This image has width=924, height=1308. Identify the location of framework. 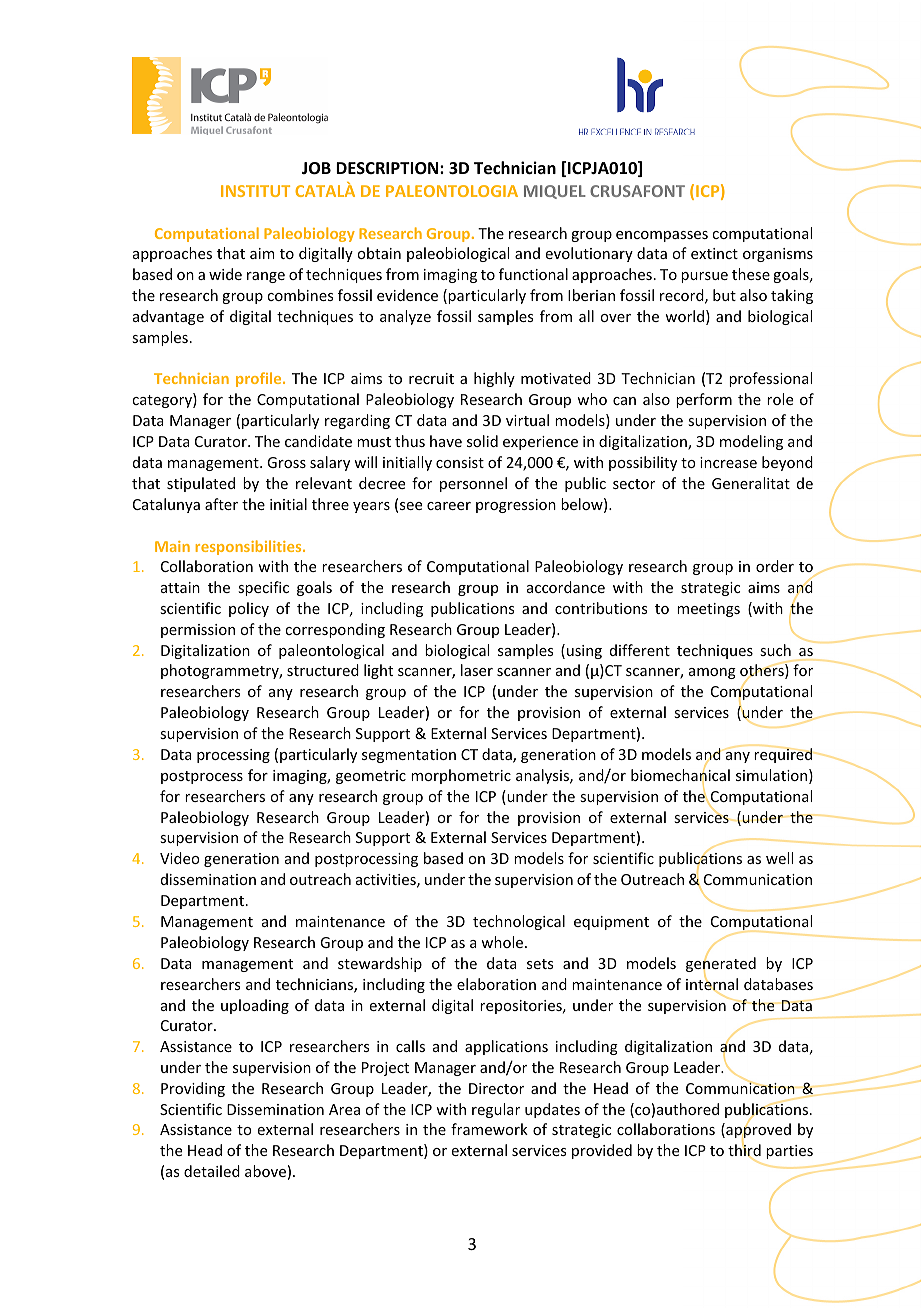
(489, 1129).
